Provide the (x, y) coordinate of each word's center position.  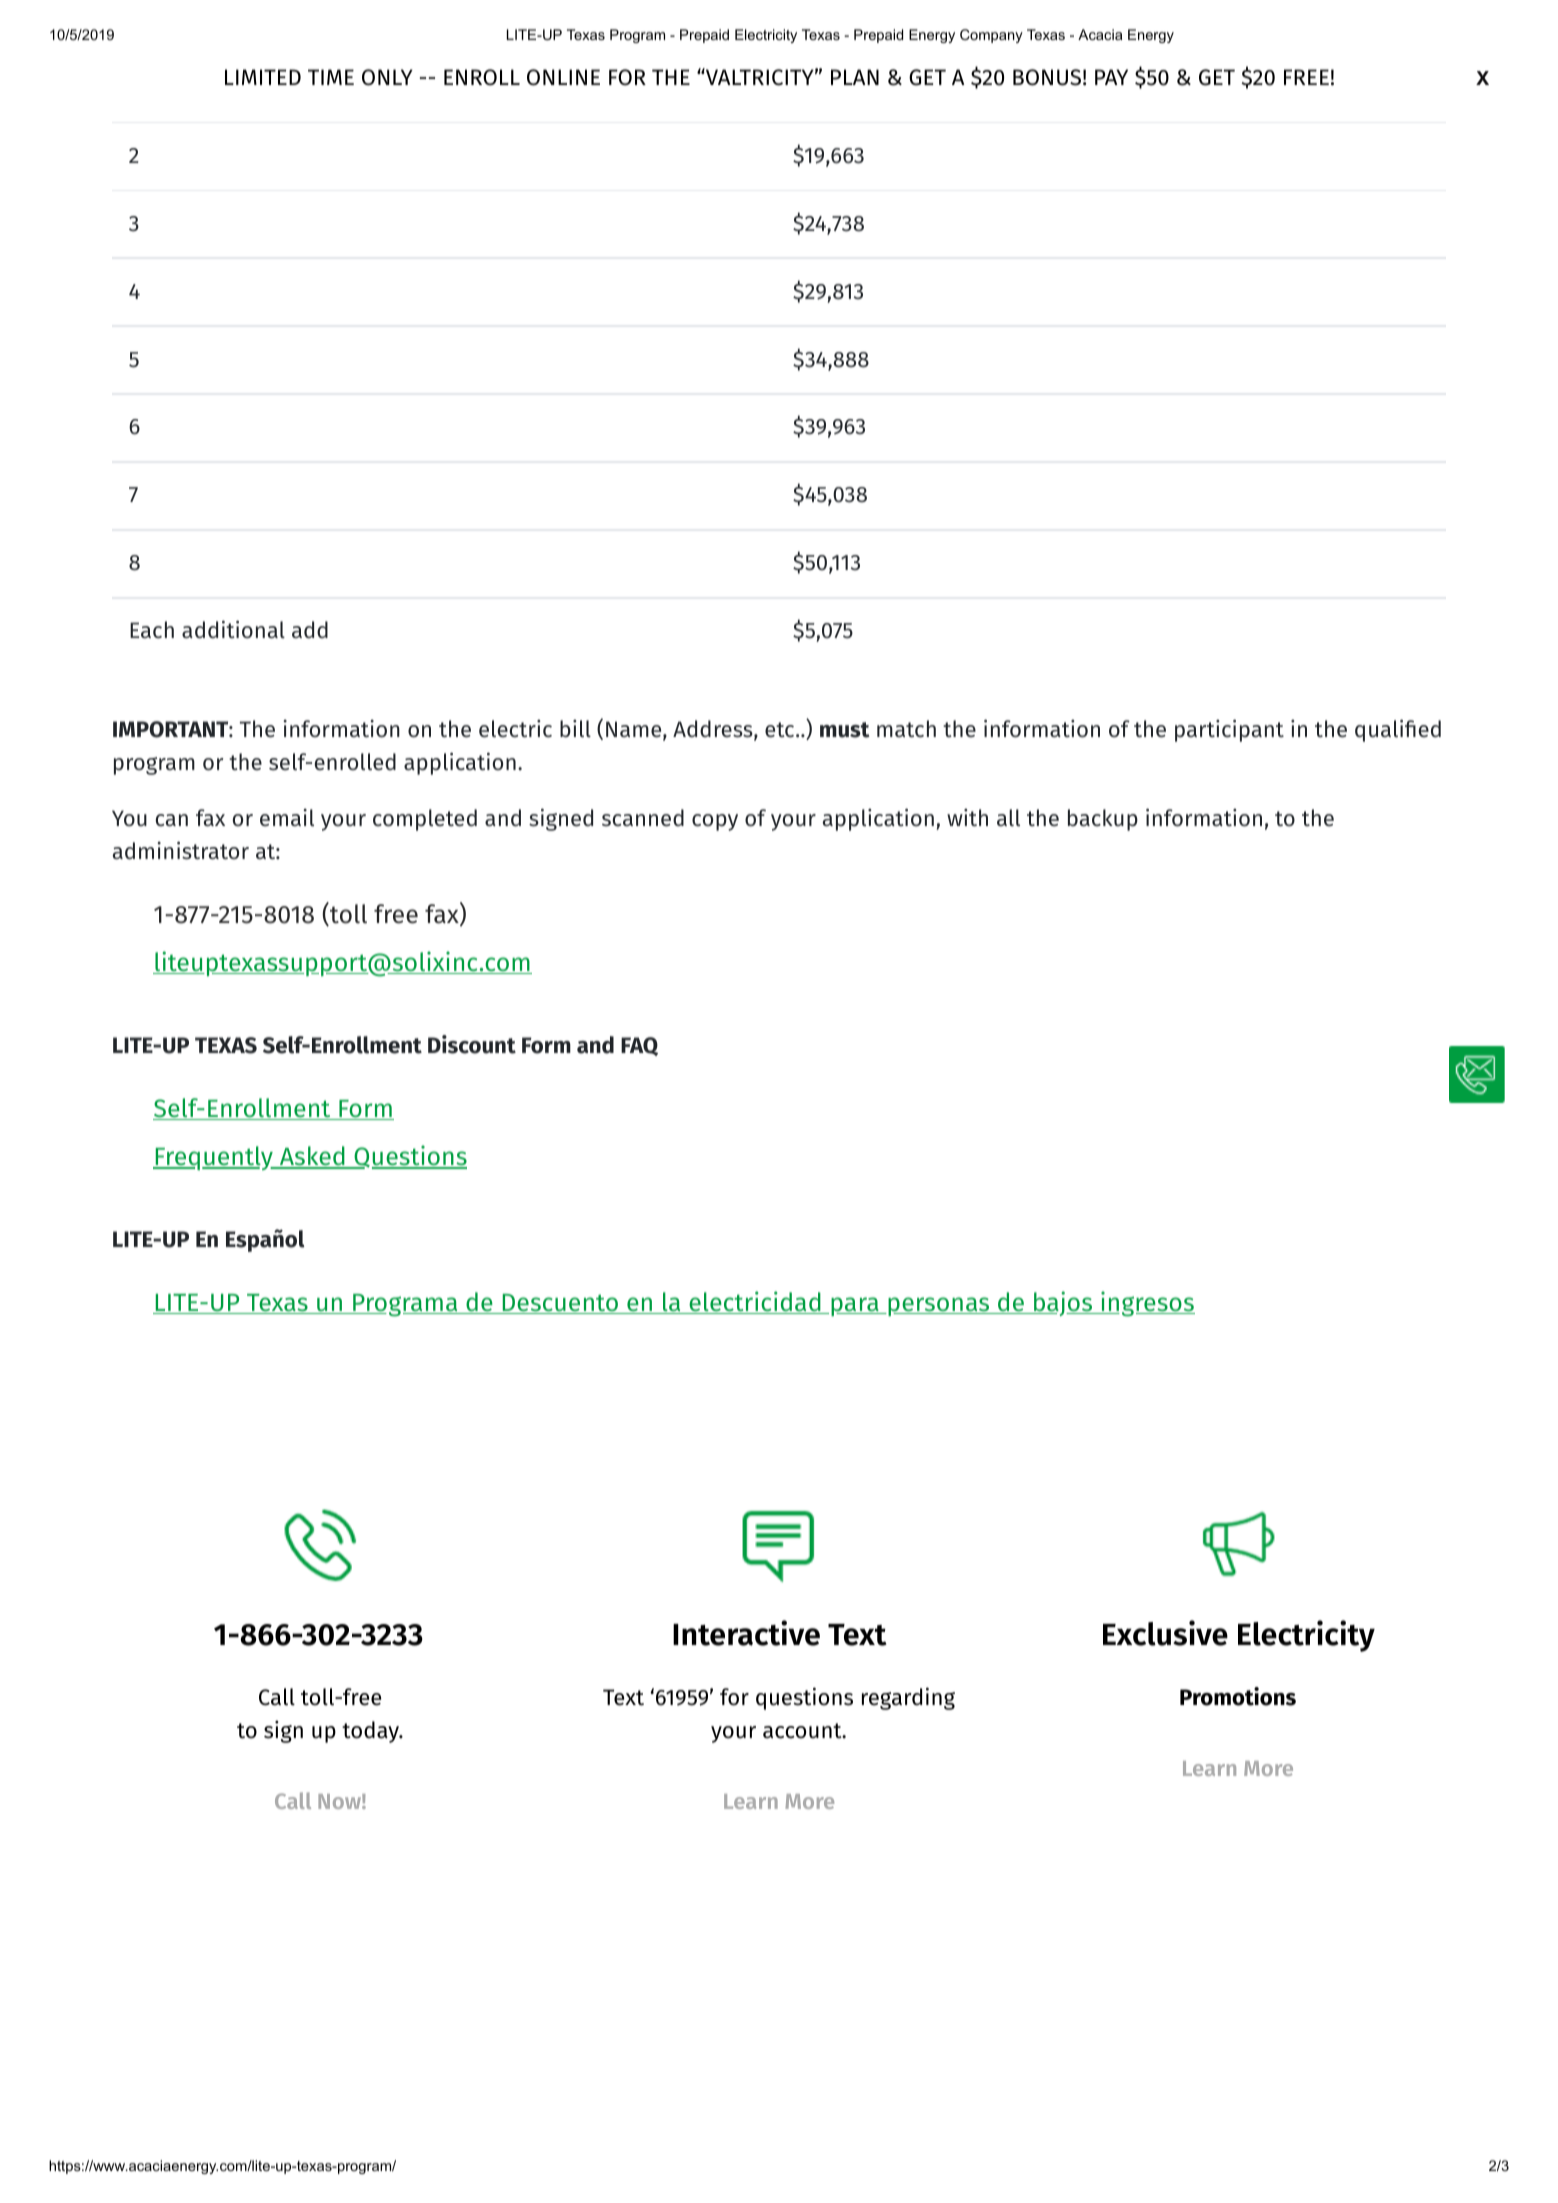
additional (233, 629)
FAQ (639, 1046)
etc (781, 730)
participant (1229, 730)
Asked (312, 1157)
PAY (1111, 77)
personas (939, 1306)
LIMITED (263, 77)
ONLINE (563, 77)
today (371, 1732)
